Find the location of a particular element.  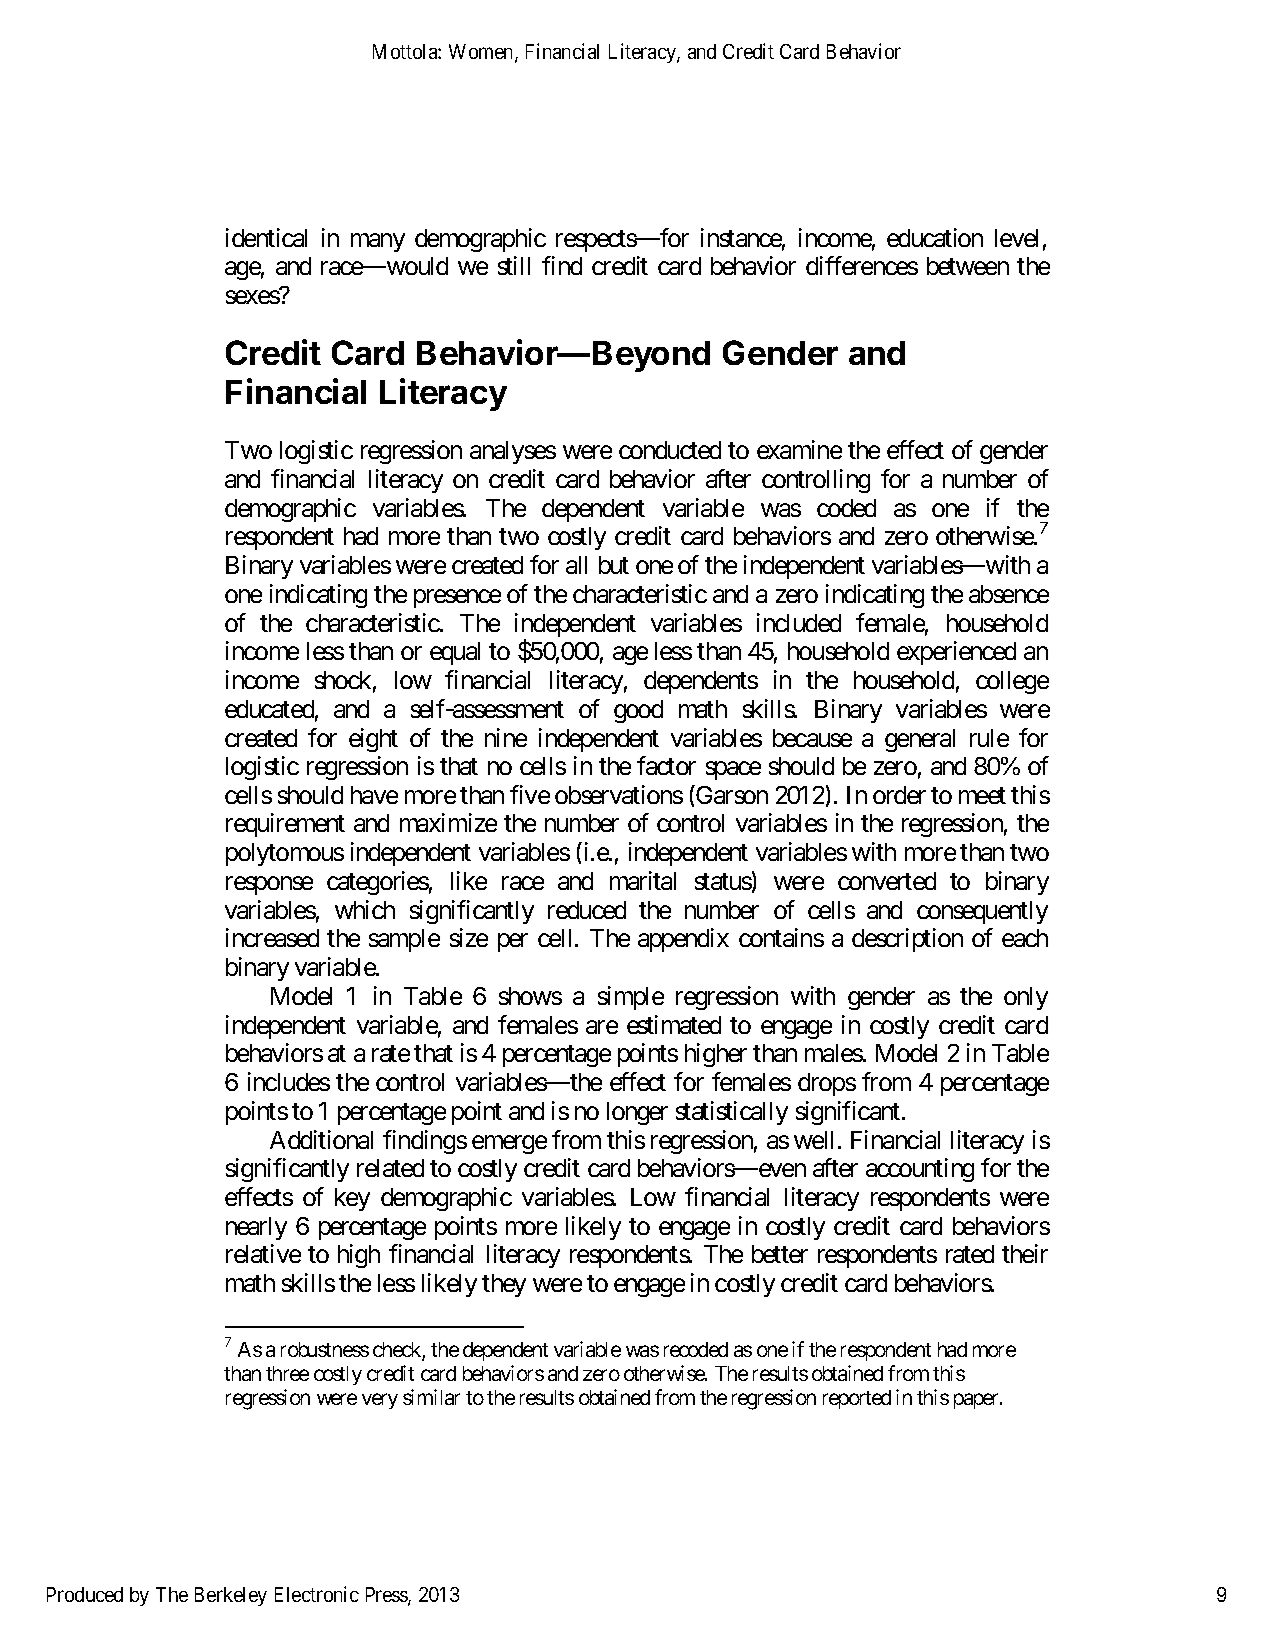

Women is located at coordinates (482, 53).
